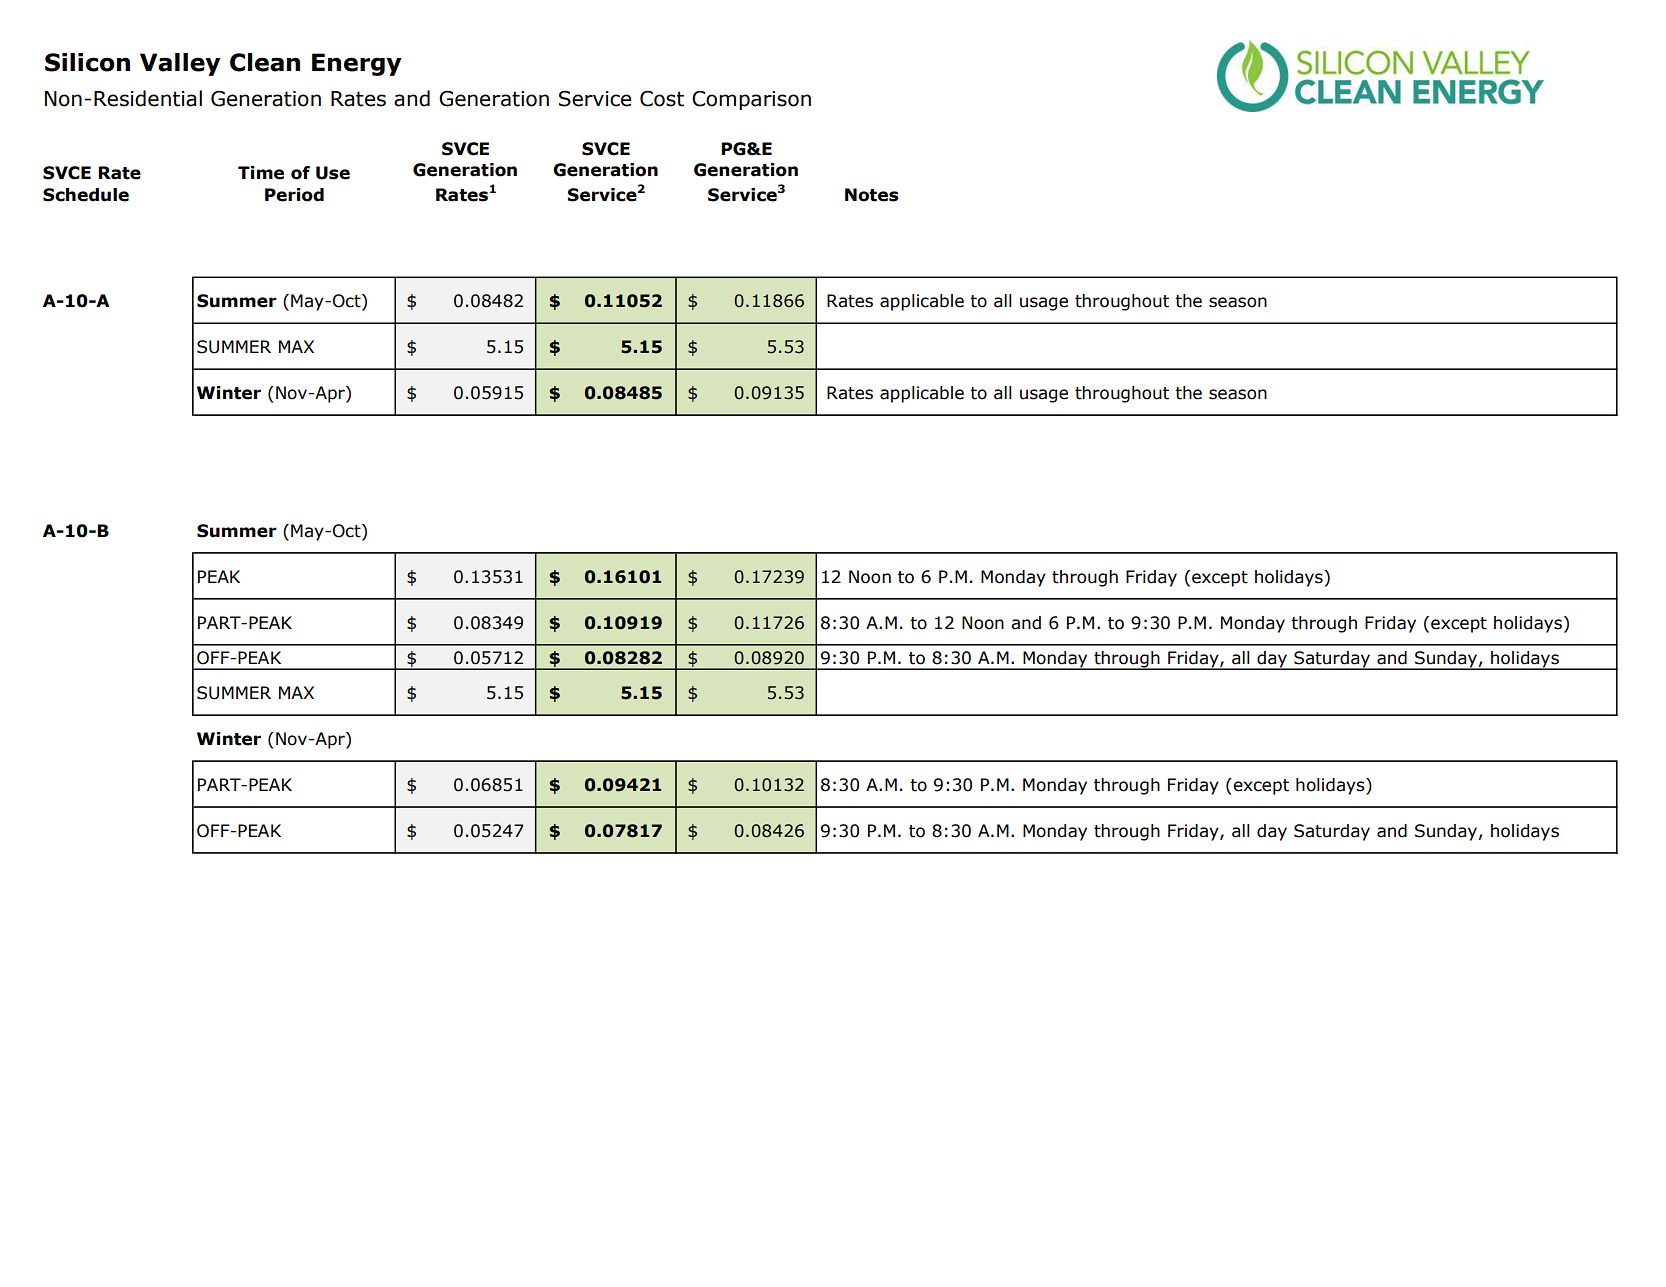  Describe the element at coordinates (751, 100) in the page. I see `Comparison` at that location.
